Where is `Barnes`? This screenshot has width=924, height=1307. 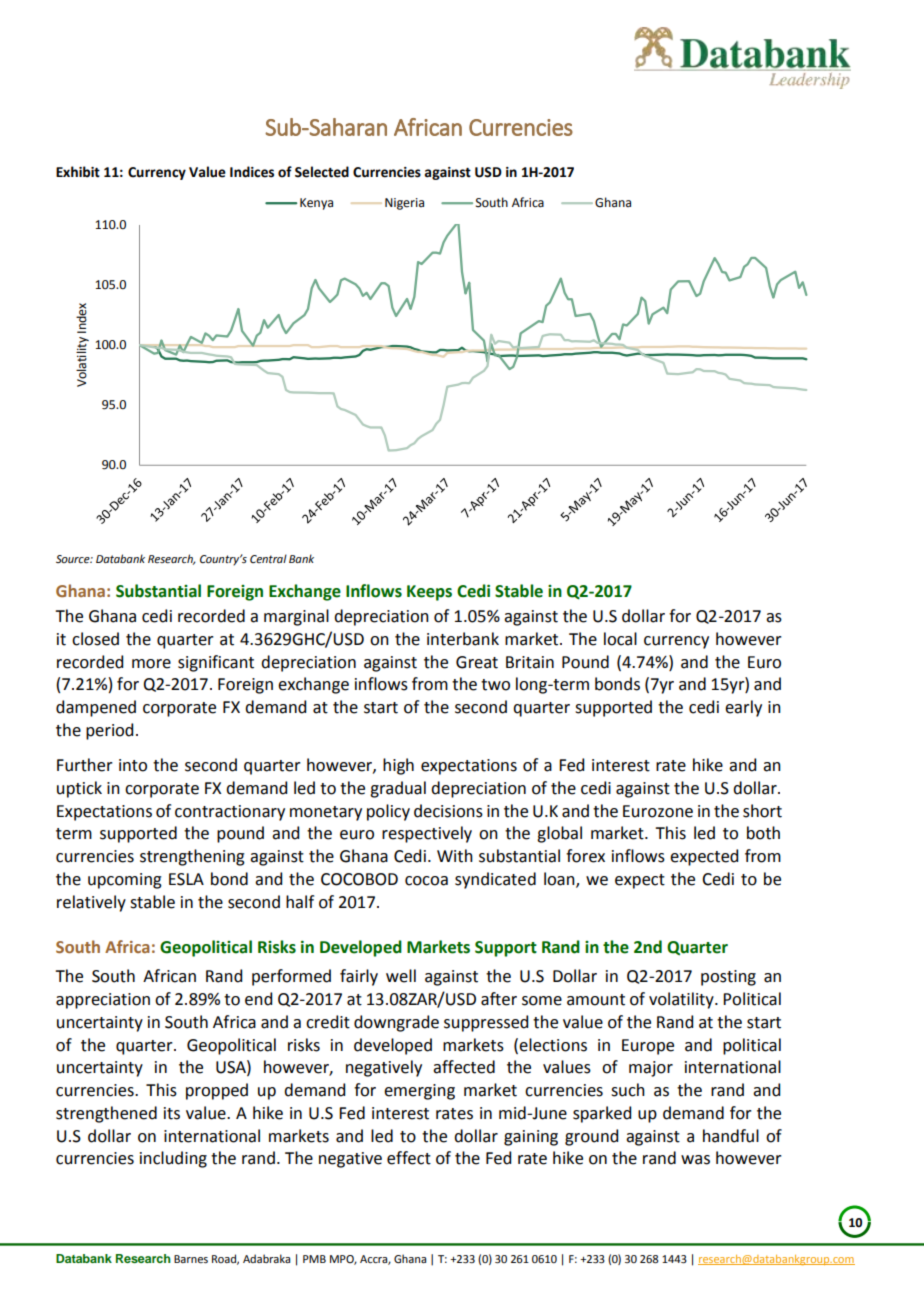
Barnes is located at coordinates (191, 1259).
